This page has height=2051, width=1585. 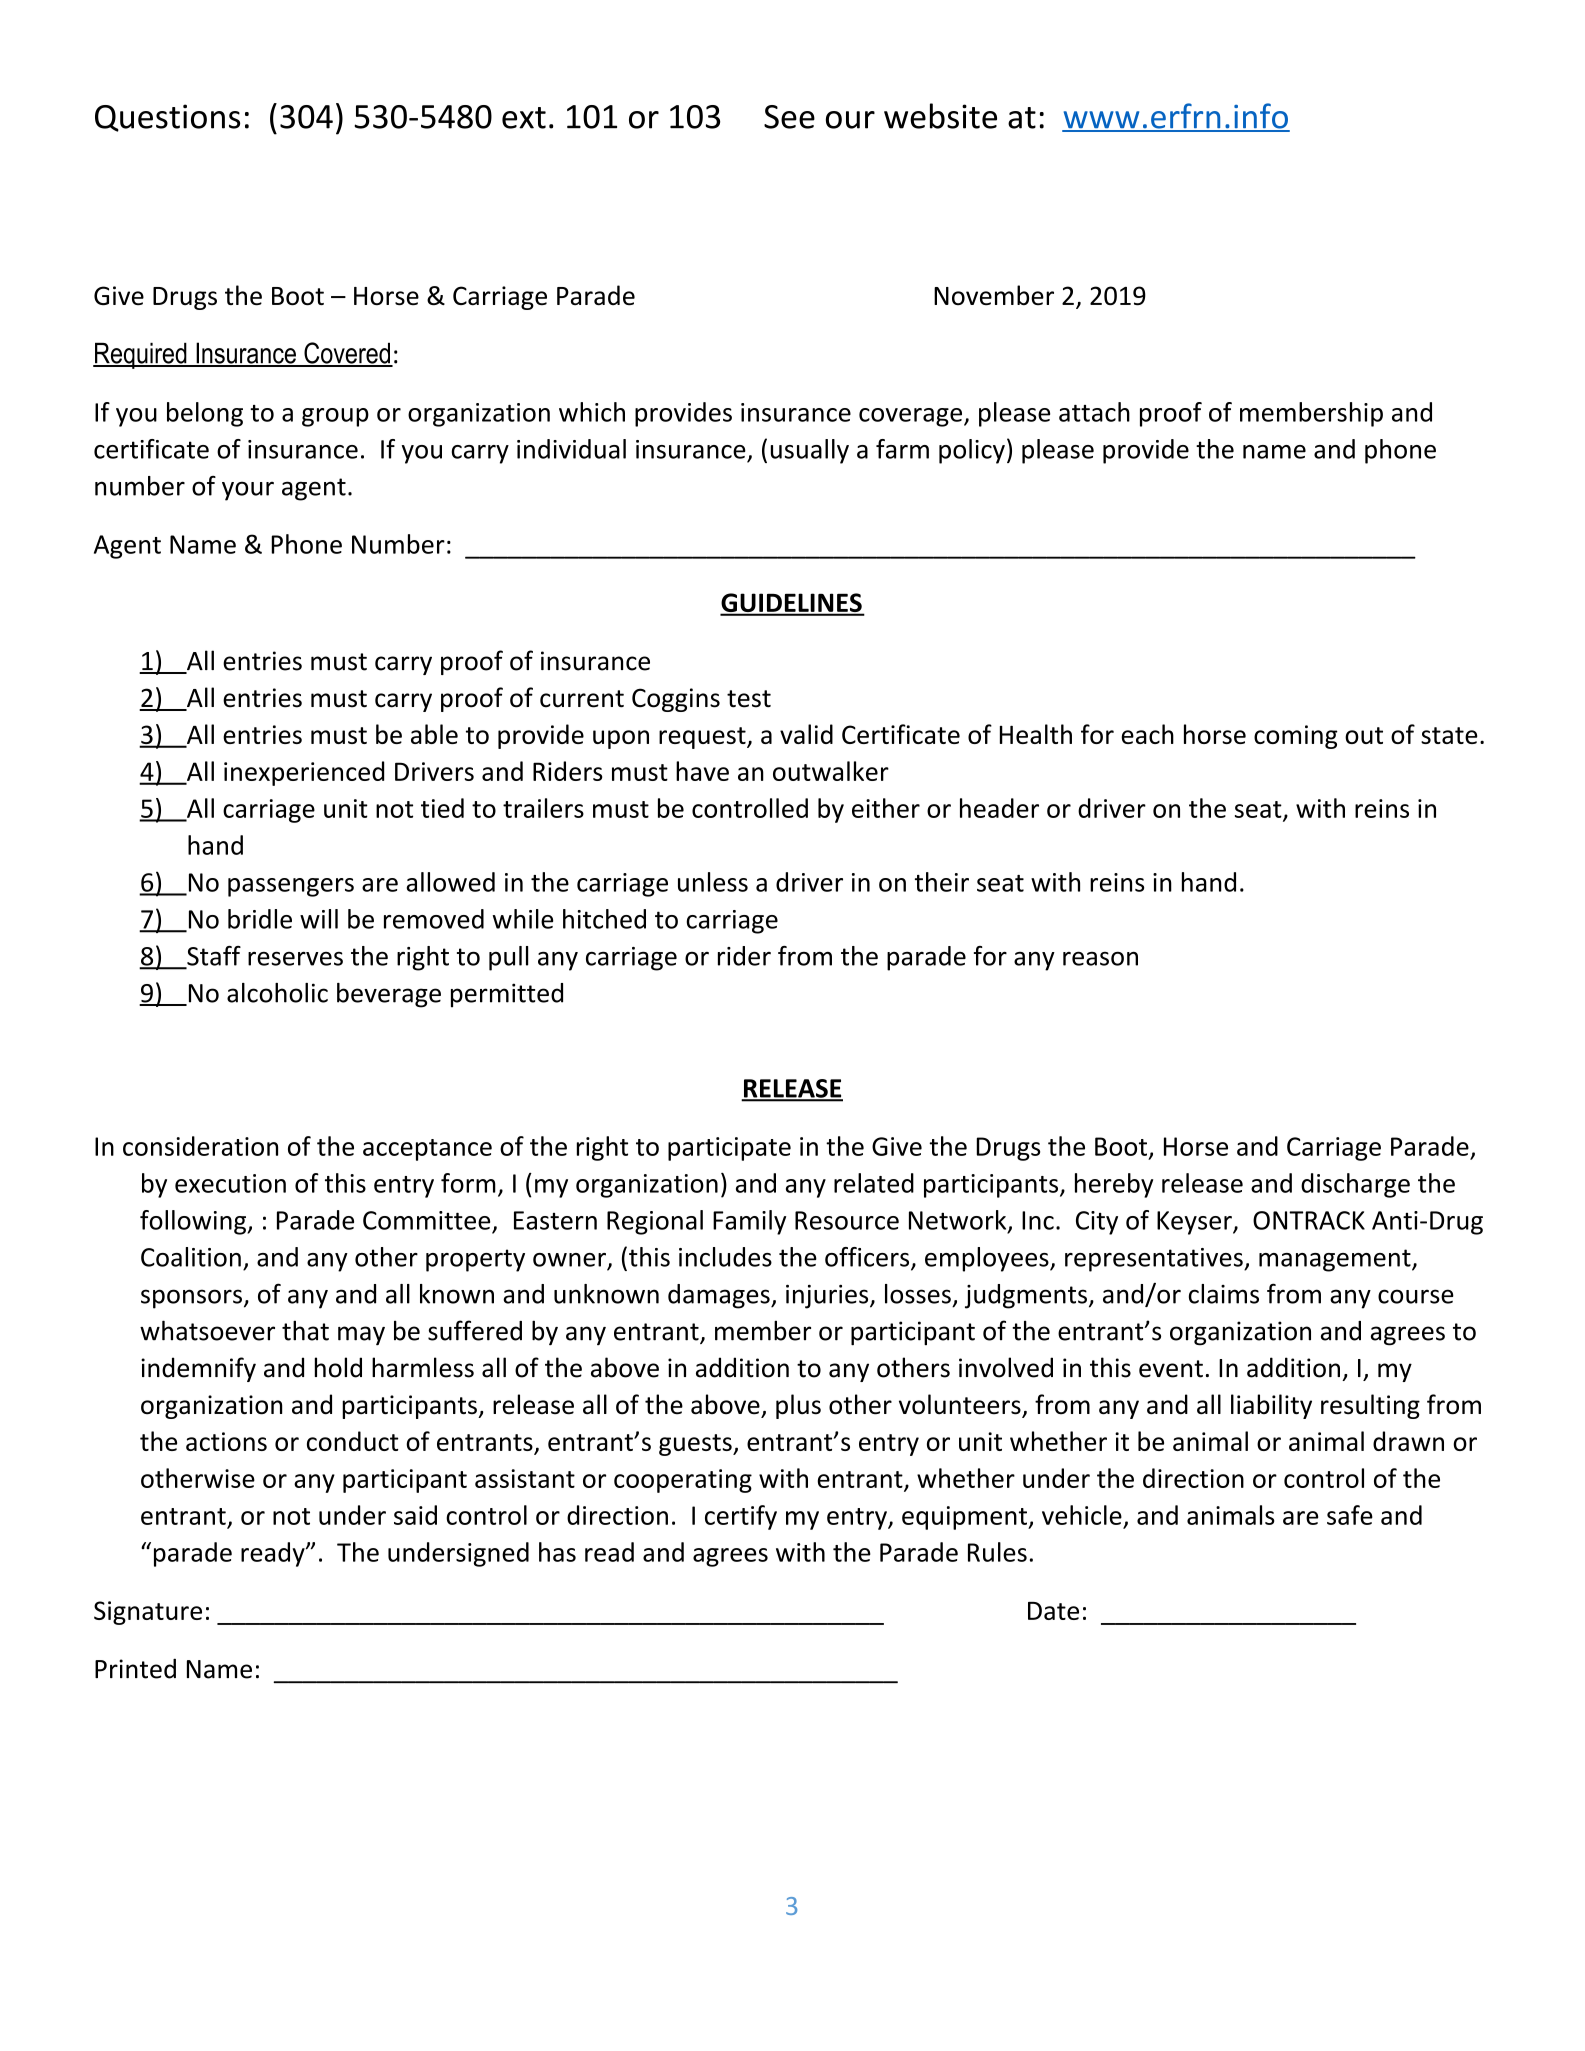 What do you see at coordinates (741, 1517) in the page?
I see `certify` at bounding box center [741, 1517].
